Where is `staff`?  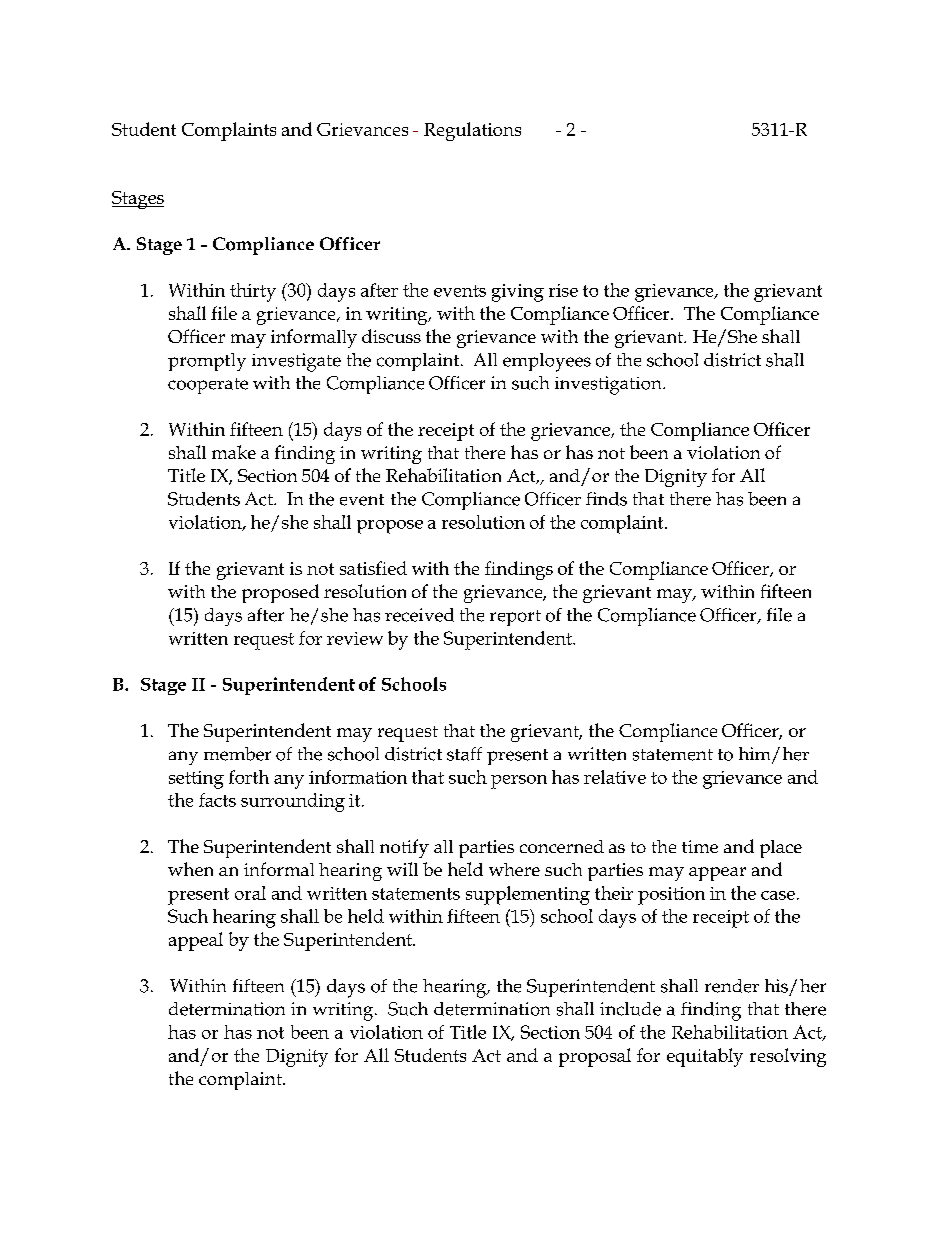 staff is located at coordinates (464, 754).
